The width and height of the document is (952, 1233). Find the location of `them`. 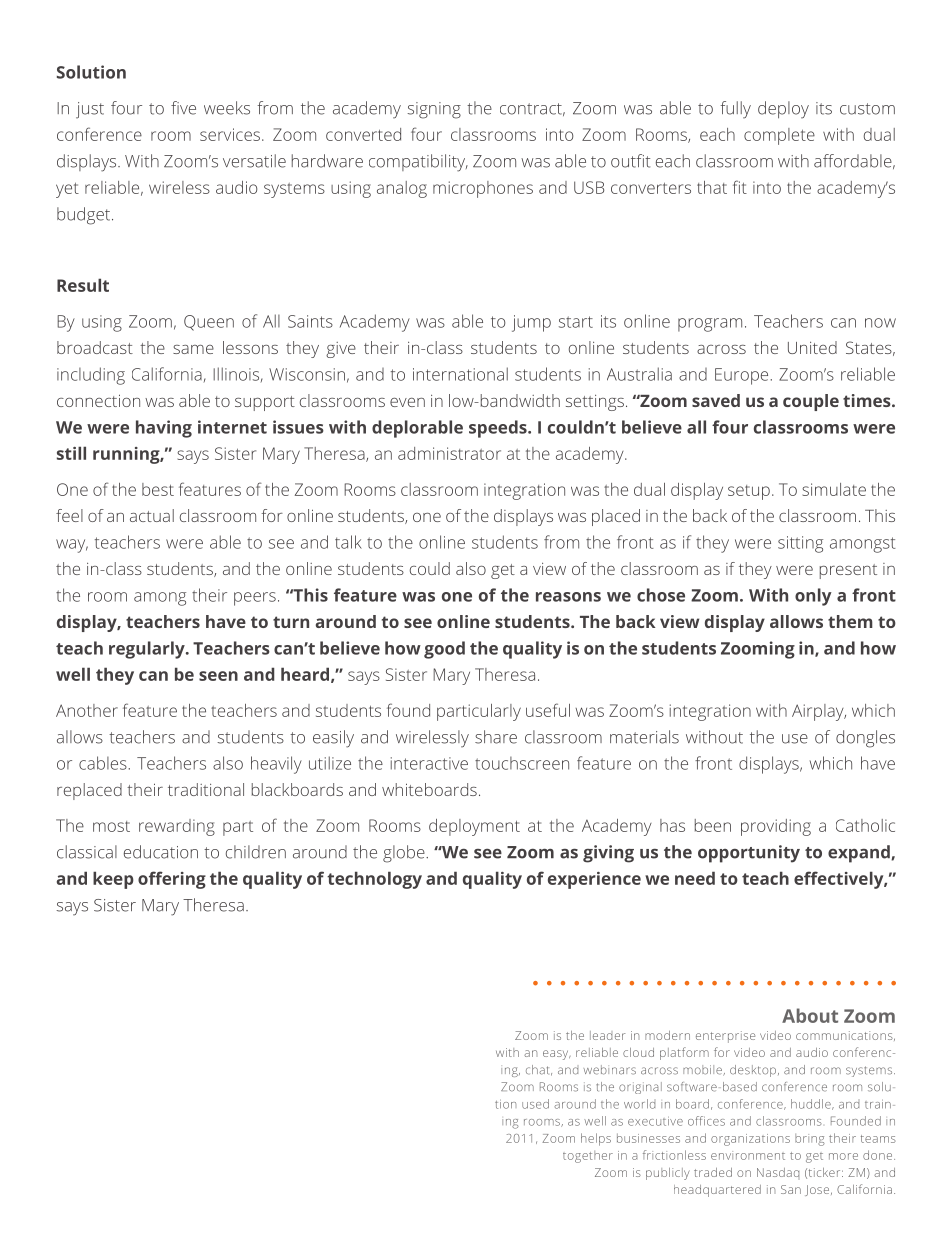

them is located at coordinates (850, 621).
